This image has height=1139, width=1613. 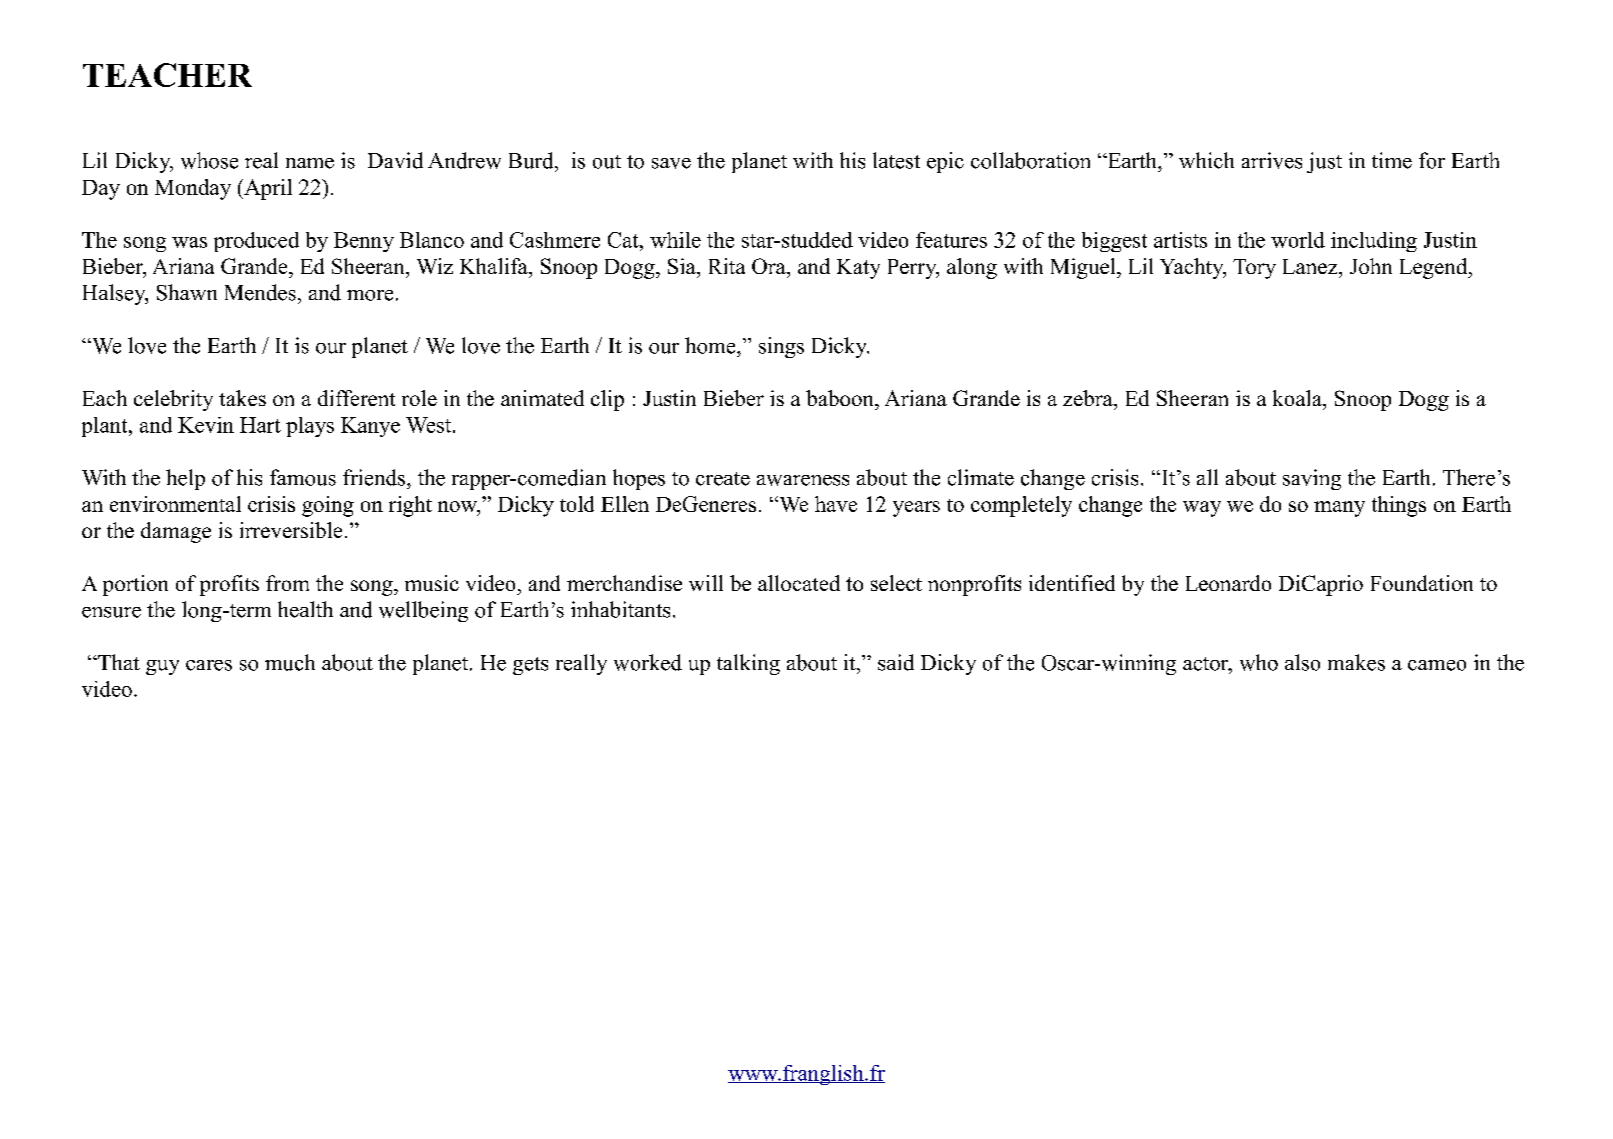 I want to click on koala, so click(x=1298, y=398).
